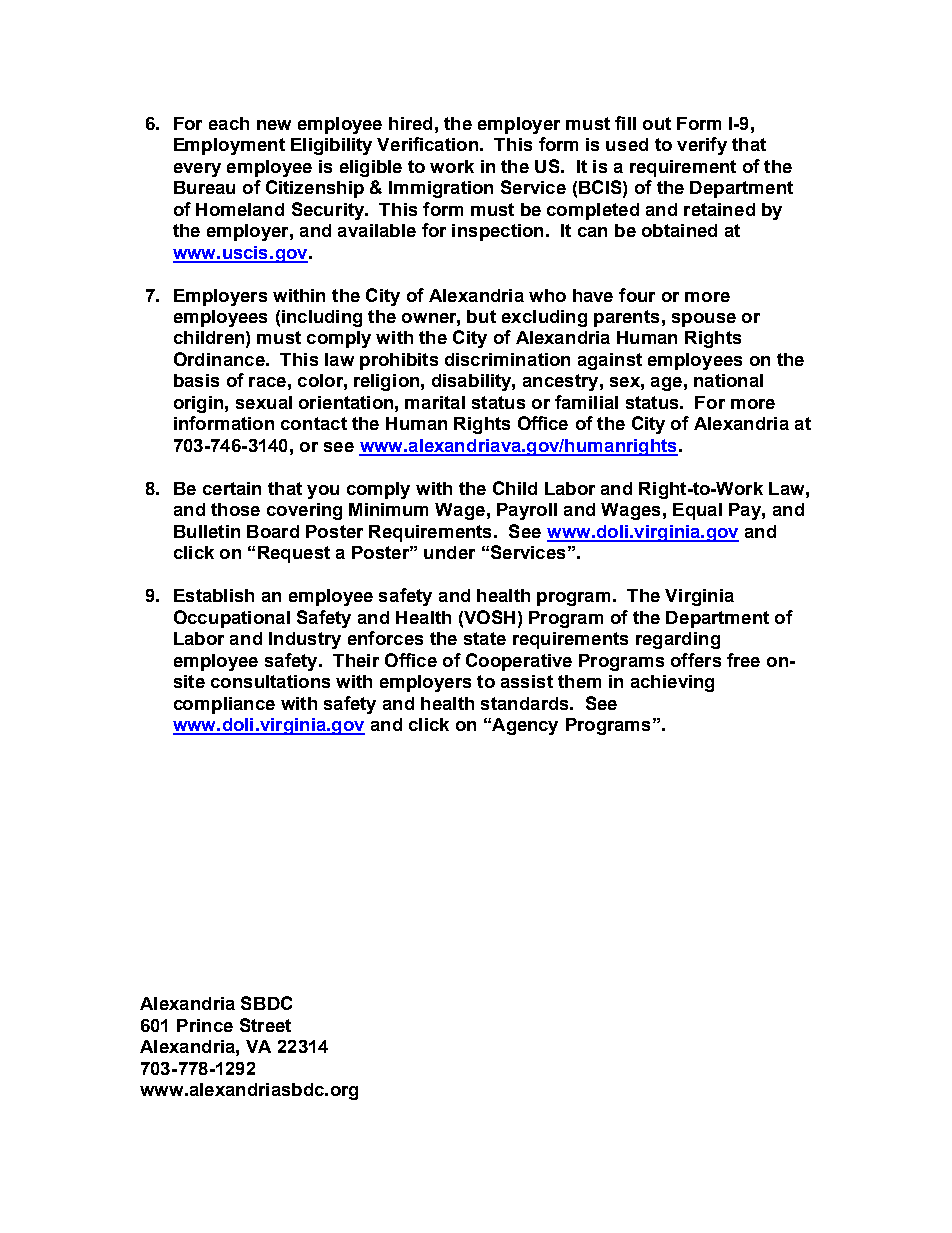  What do you see at coordinates (265, 1025) in the image?
I see `Street` at bounding box center [265, 1025].
